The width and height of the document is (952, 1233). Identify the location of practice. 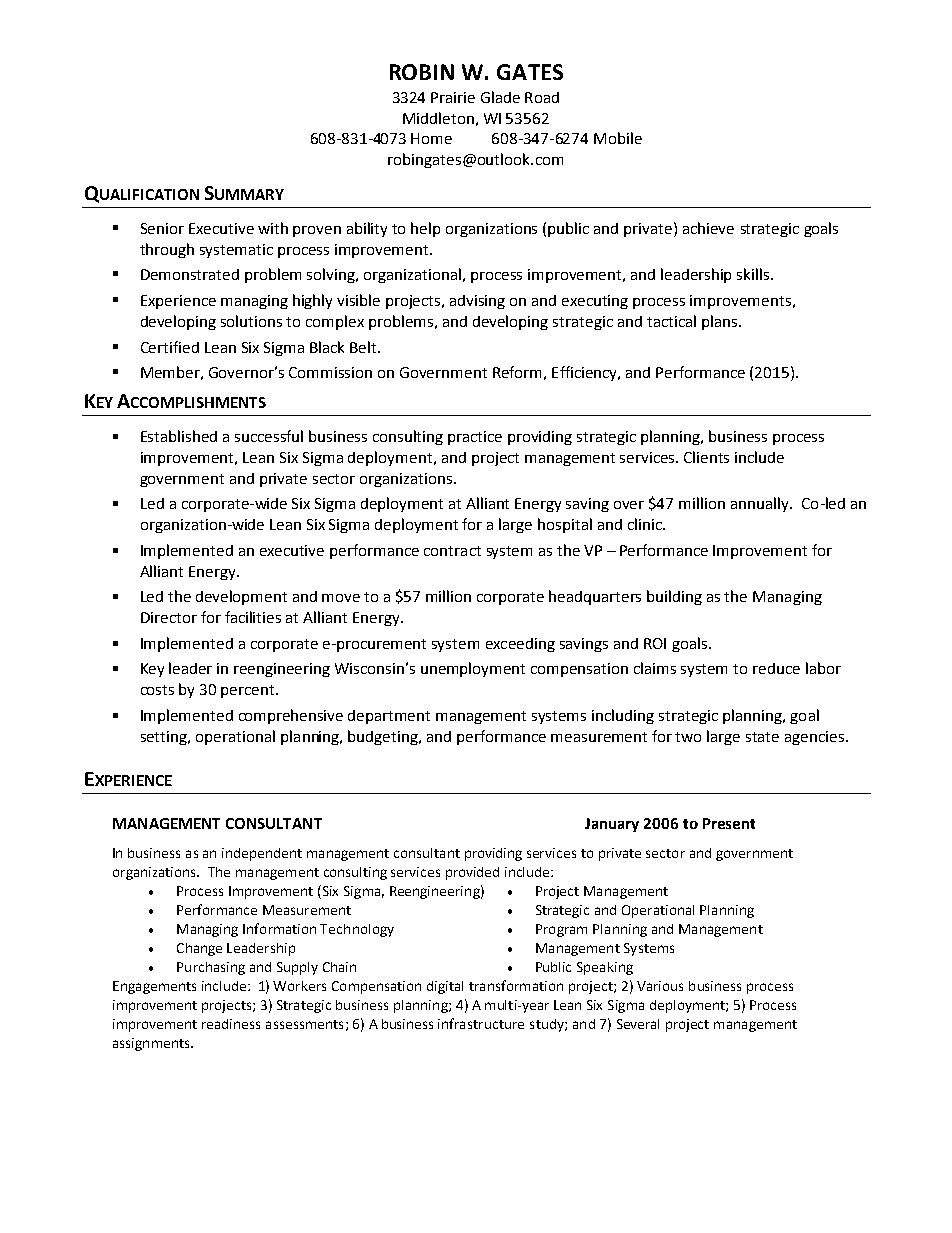
(475, 438).
